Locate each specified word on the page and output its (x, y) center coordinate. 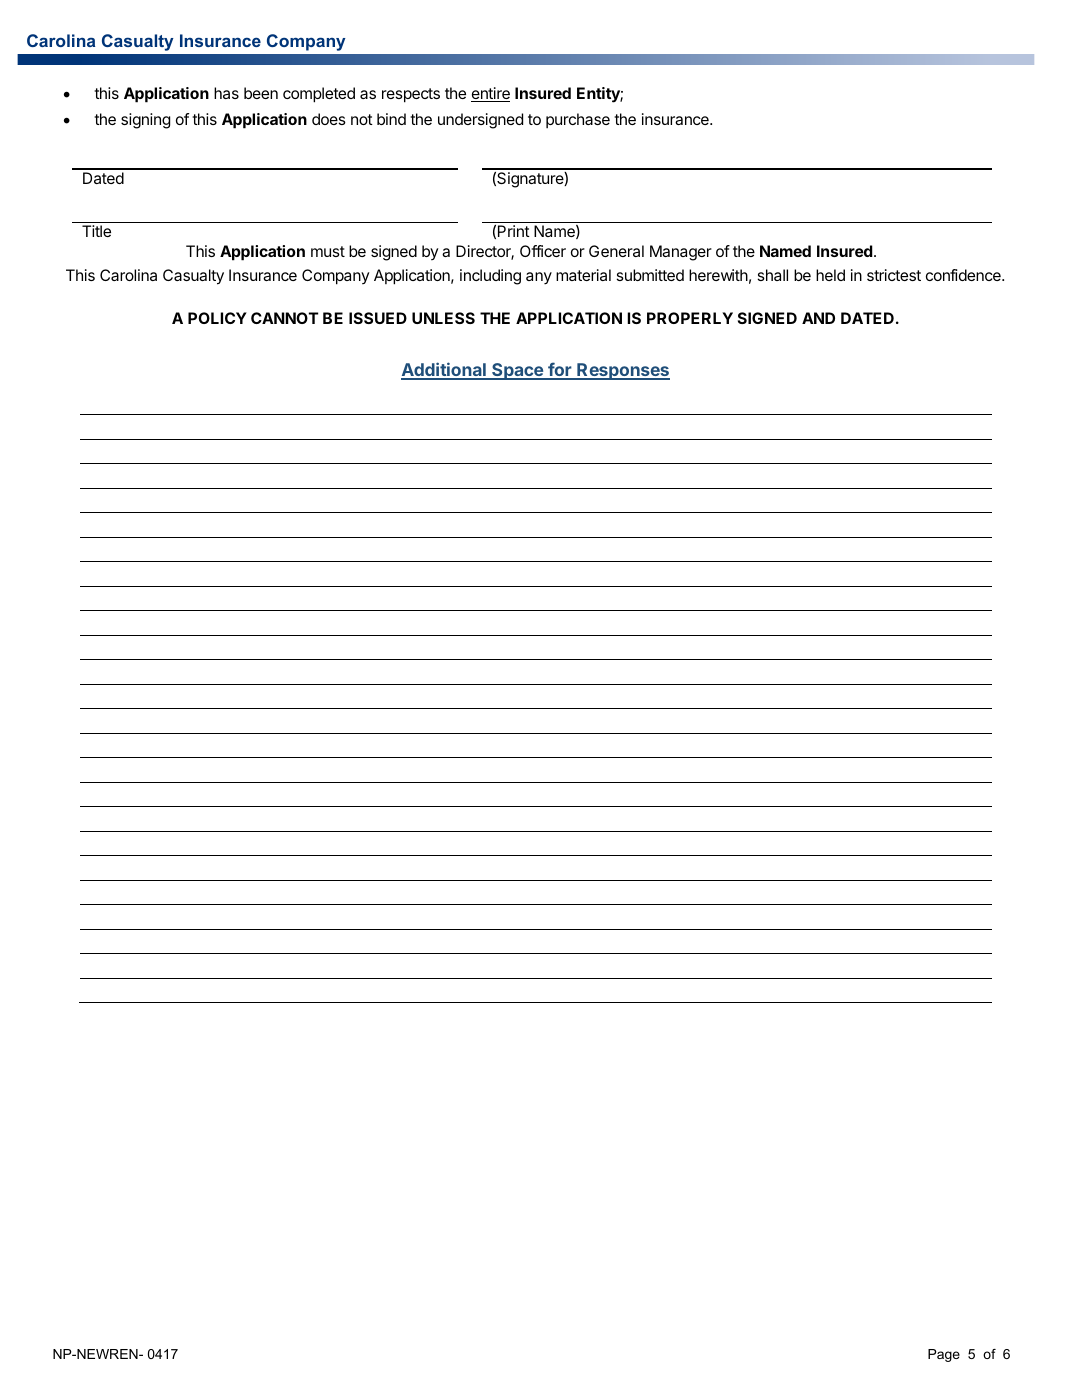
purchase (578, 120)
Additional (444, 370)
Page (944, 1355)
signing (145, 121)
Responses (622, 371)
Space (517, 371)
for (560, 370)
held (830, 275)
